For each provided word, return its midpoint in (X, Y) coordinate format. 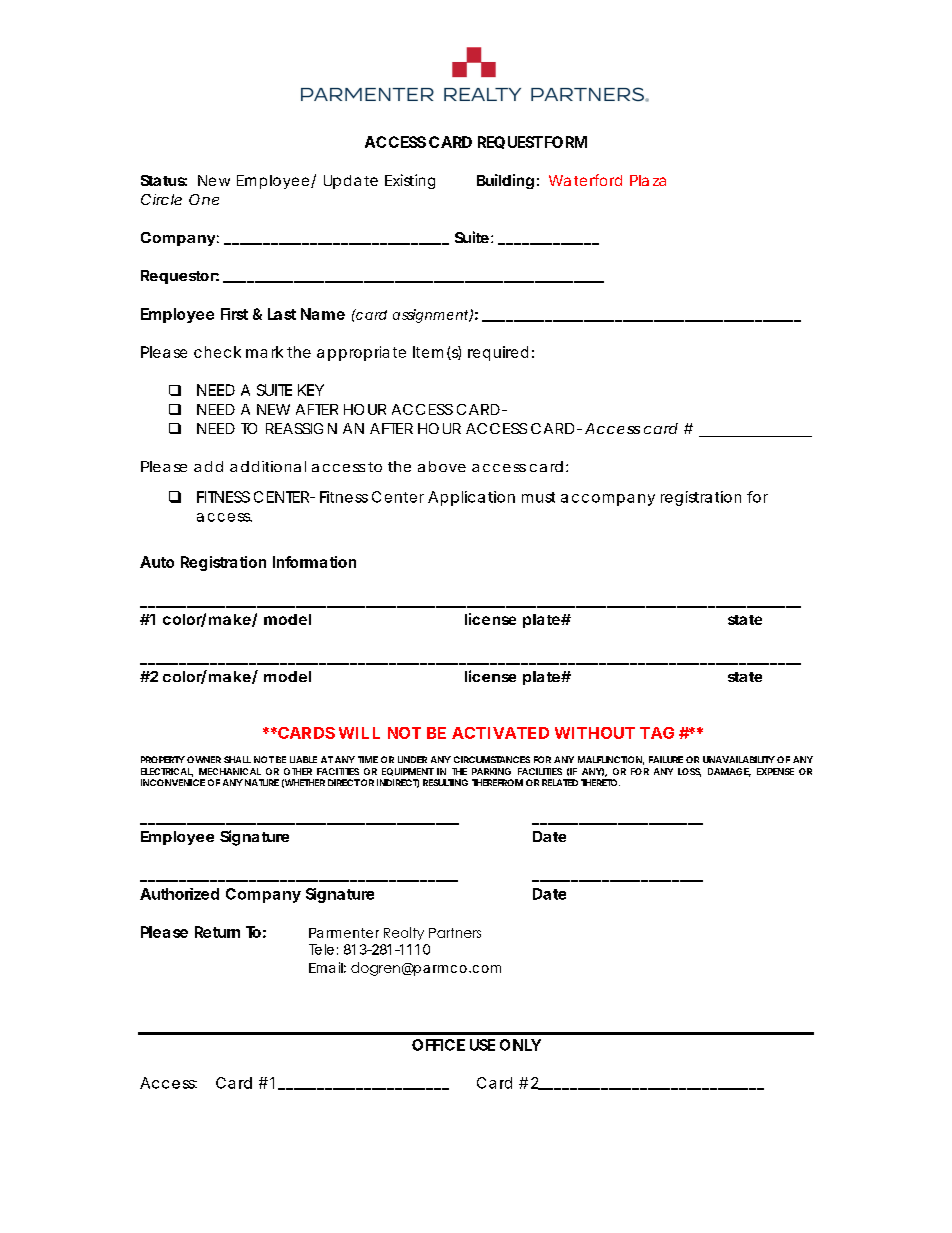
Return (217, 932)
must (538, 497)
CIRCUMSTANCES (492, 759)
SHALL (237, 759)
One (204, 199)
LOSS (689, 772)
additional (268, 466)
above (442, 466)
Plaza (648, 180)
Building (505, 181)
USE (482, 1045)
